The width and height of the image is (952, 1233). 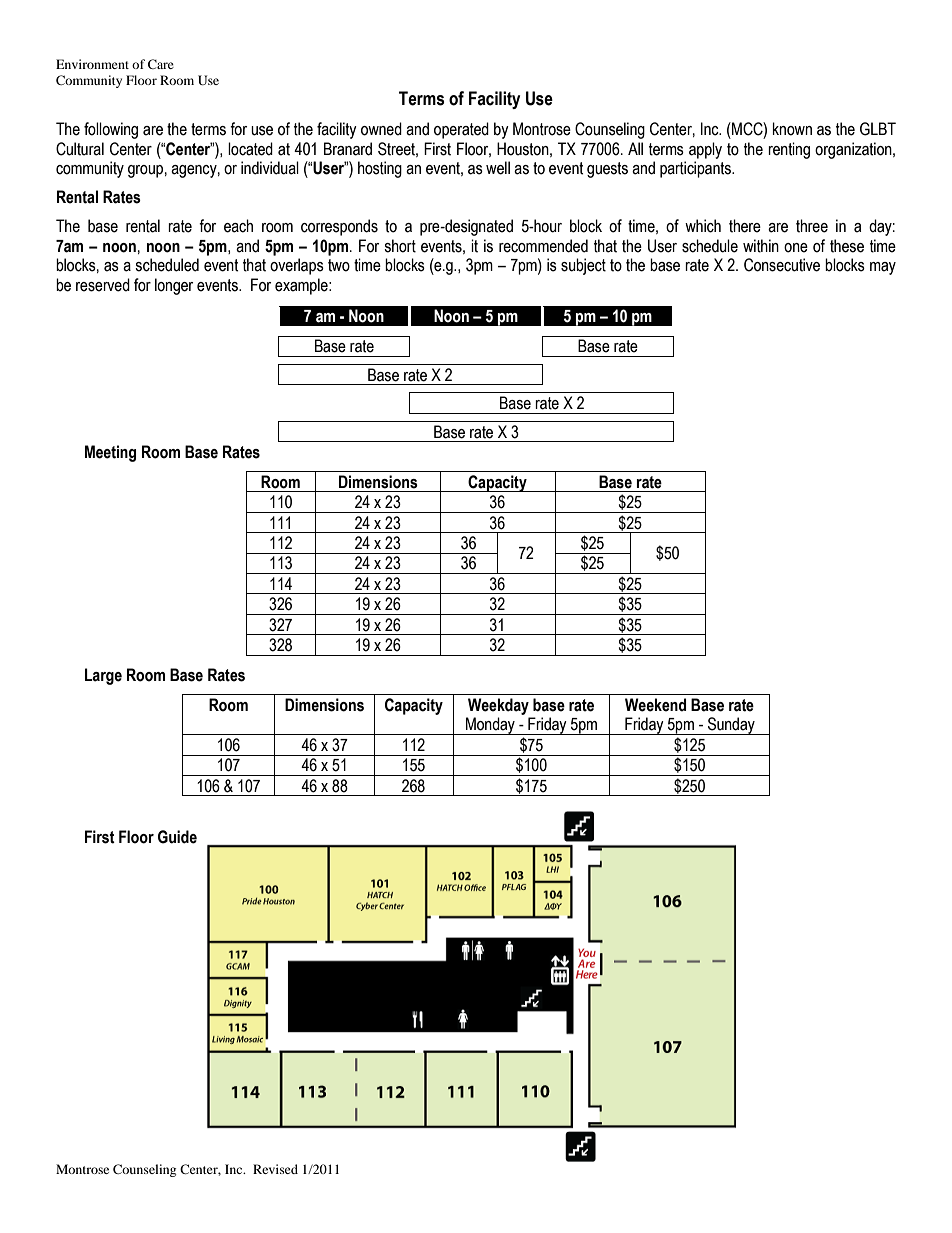 I want to click on Care, so click(x=161, y=64).
